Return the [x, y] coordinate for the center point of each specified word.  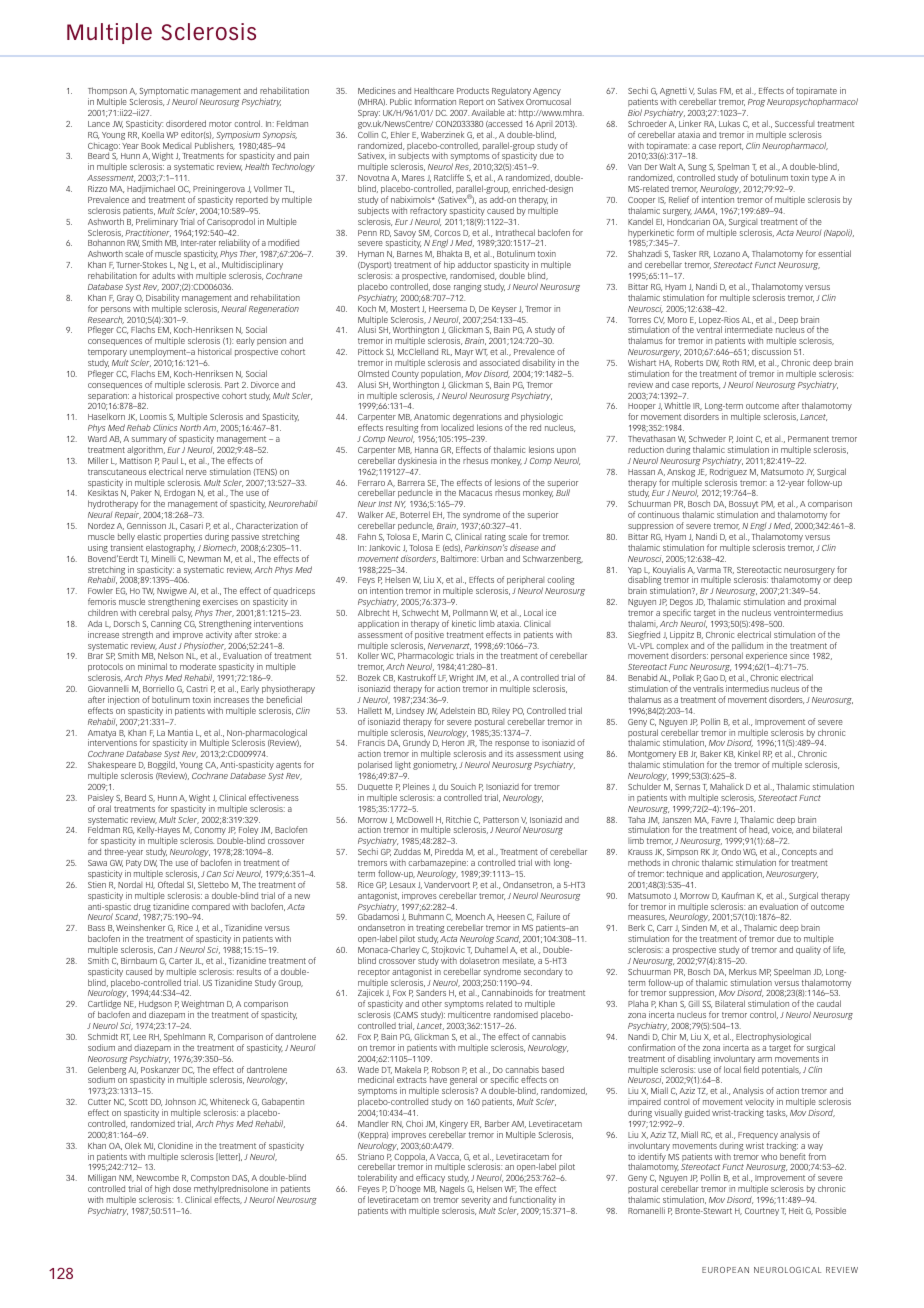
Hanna [426, 450]
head [759, 830]
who [769, 1156]
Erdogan [179, 493]
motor [220, 124]
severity [477, 1202]
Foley [248, 832]
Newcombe [158, 1177]
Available [488, 112]
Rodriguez [728, 472]
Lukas [729, 123]
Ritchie [458, 819]
